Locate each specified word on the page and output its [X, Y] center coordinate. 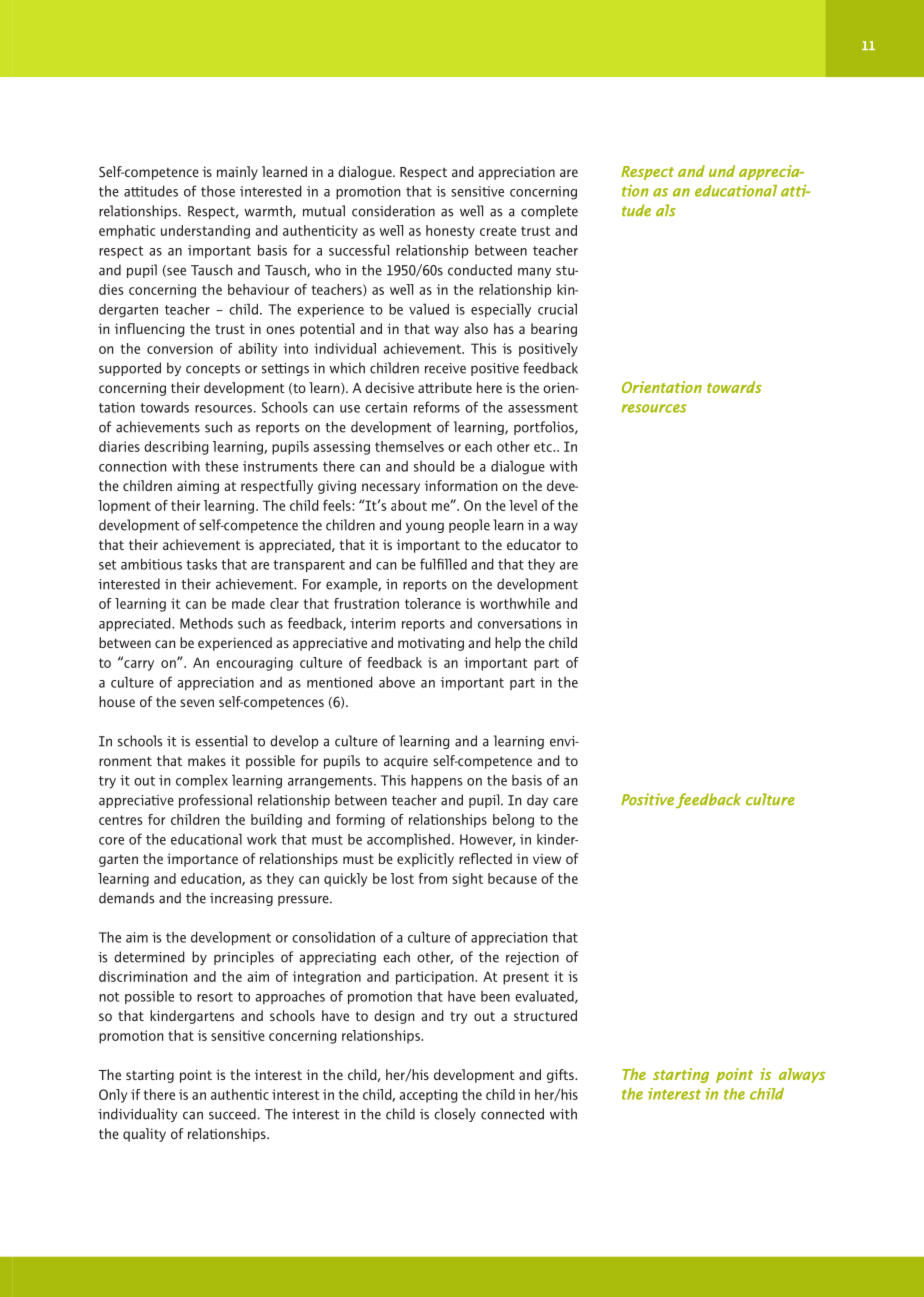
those [218, 191]
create [498, 231]
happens [436, 781]
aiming [198, 487]
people [469, 526]
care [565, 801]
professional [215, 801]
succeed [232, 1114]
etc [544, 447]
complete [549, 212]
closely [455, 1115]
